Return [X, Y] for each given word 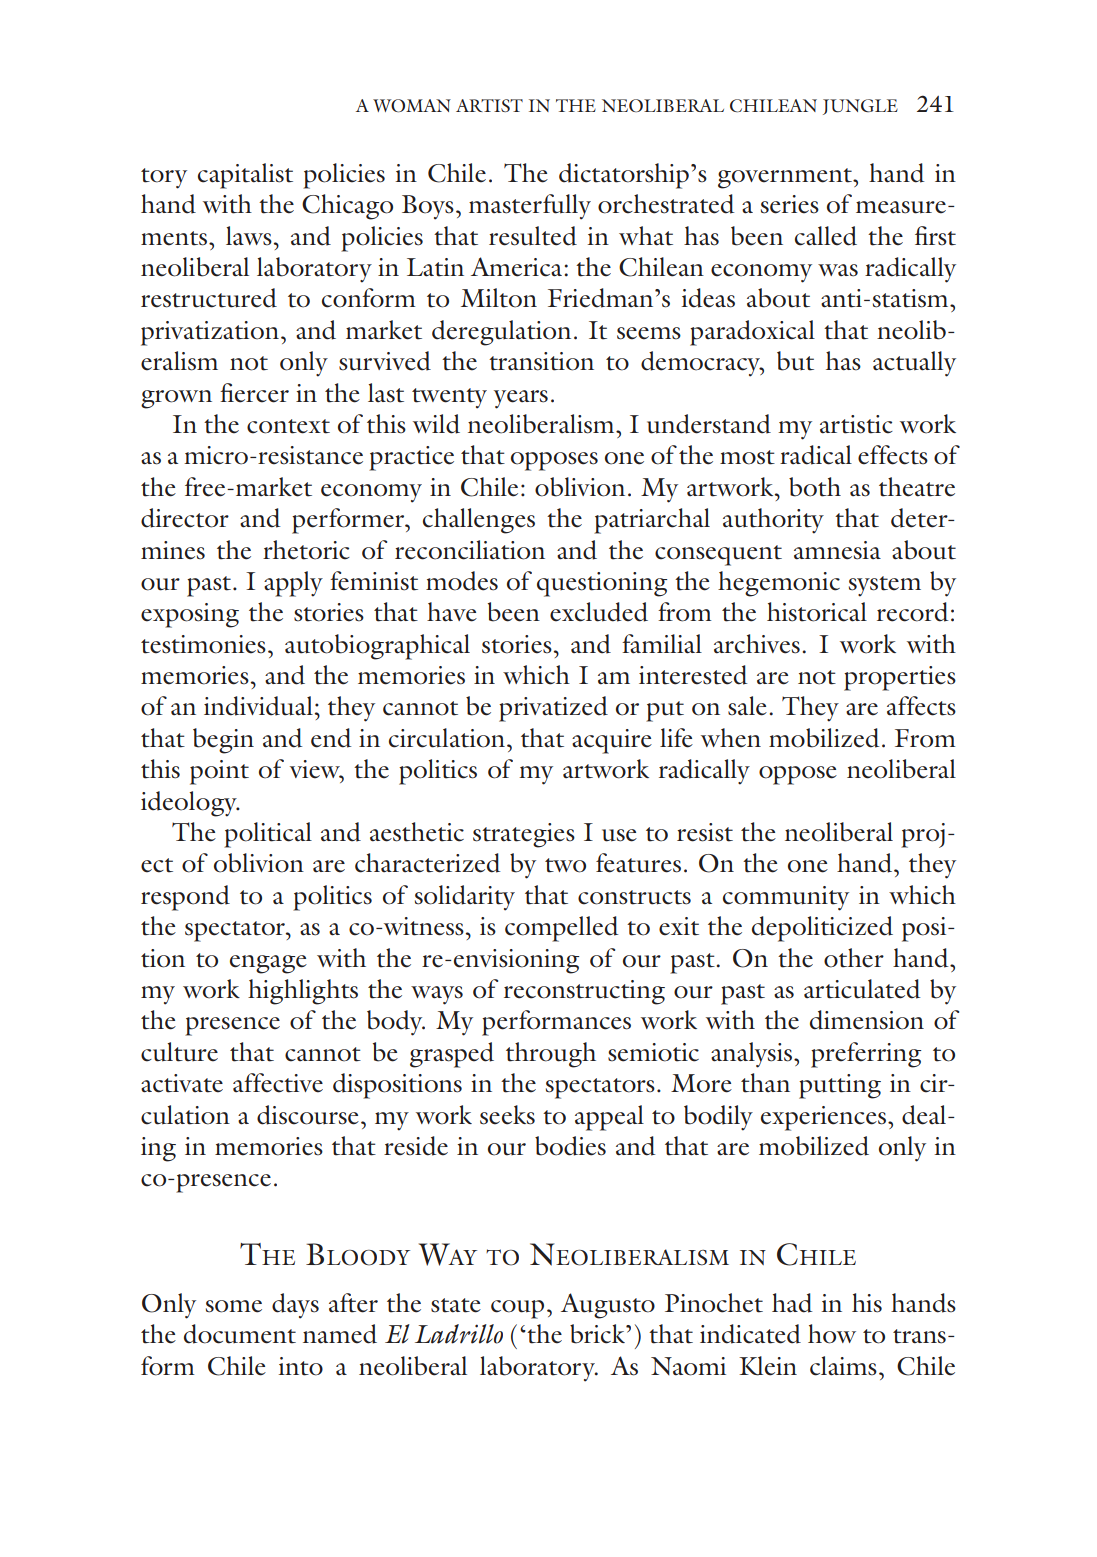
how [832, 1334]
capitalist [245, 176]
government [786, 178]
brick [598, 1334]
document [240, 1334]
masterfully [530, 207]
